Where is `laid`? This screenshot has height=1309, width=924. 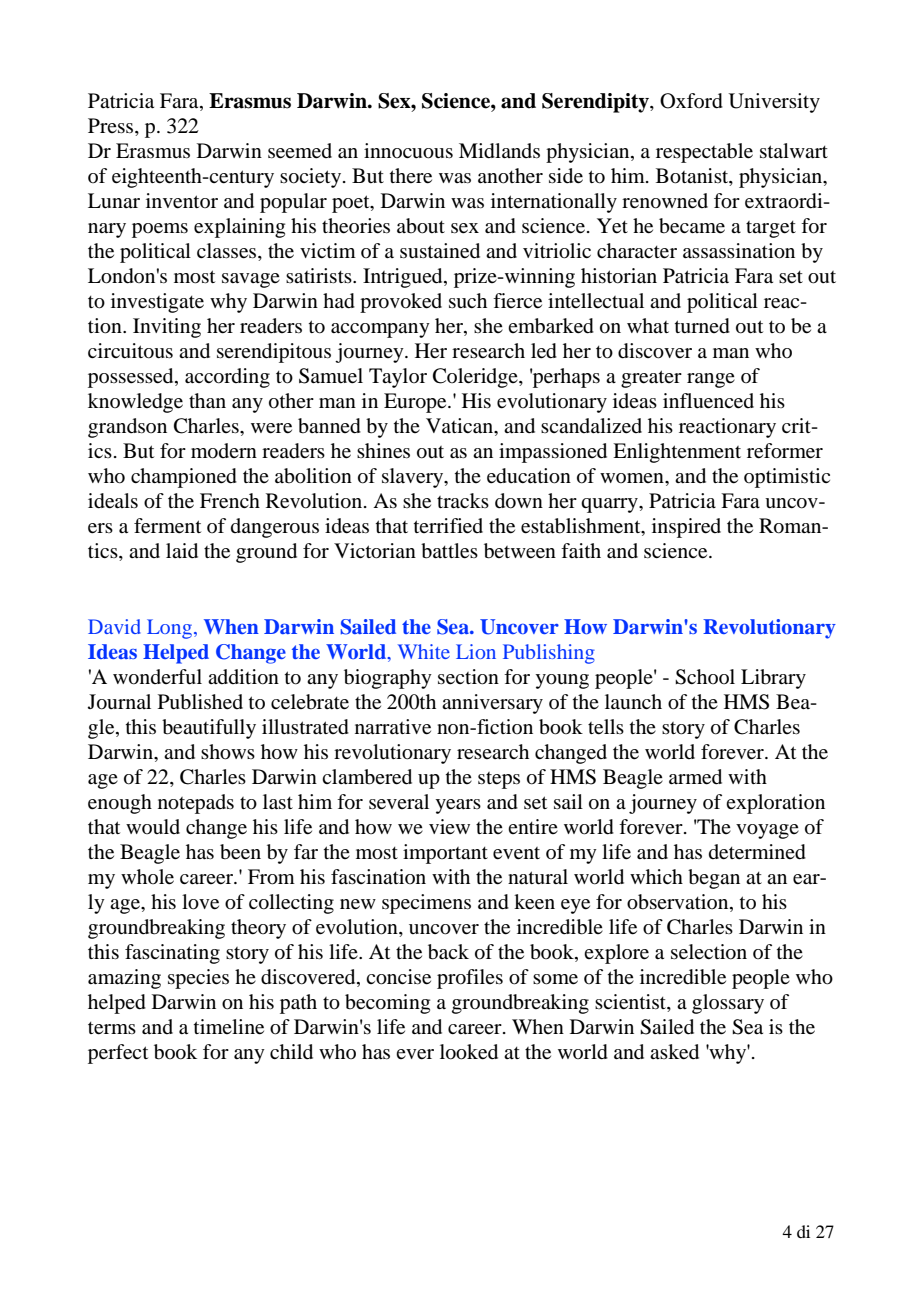
laid is located at coordinates (182, 551).
